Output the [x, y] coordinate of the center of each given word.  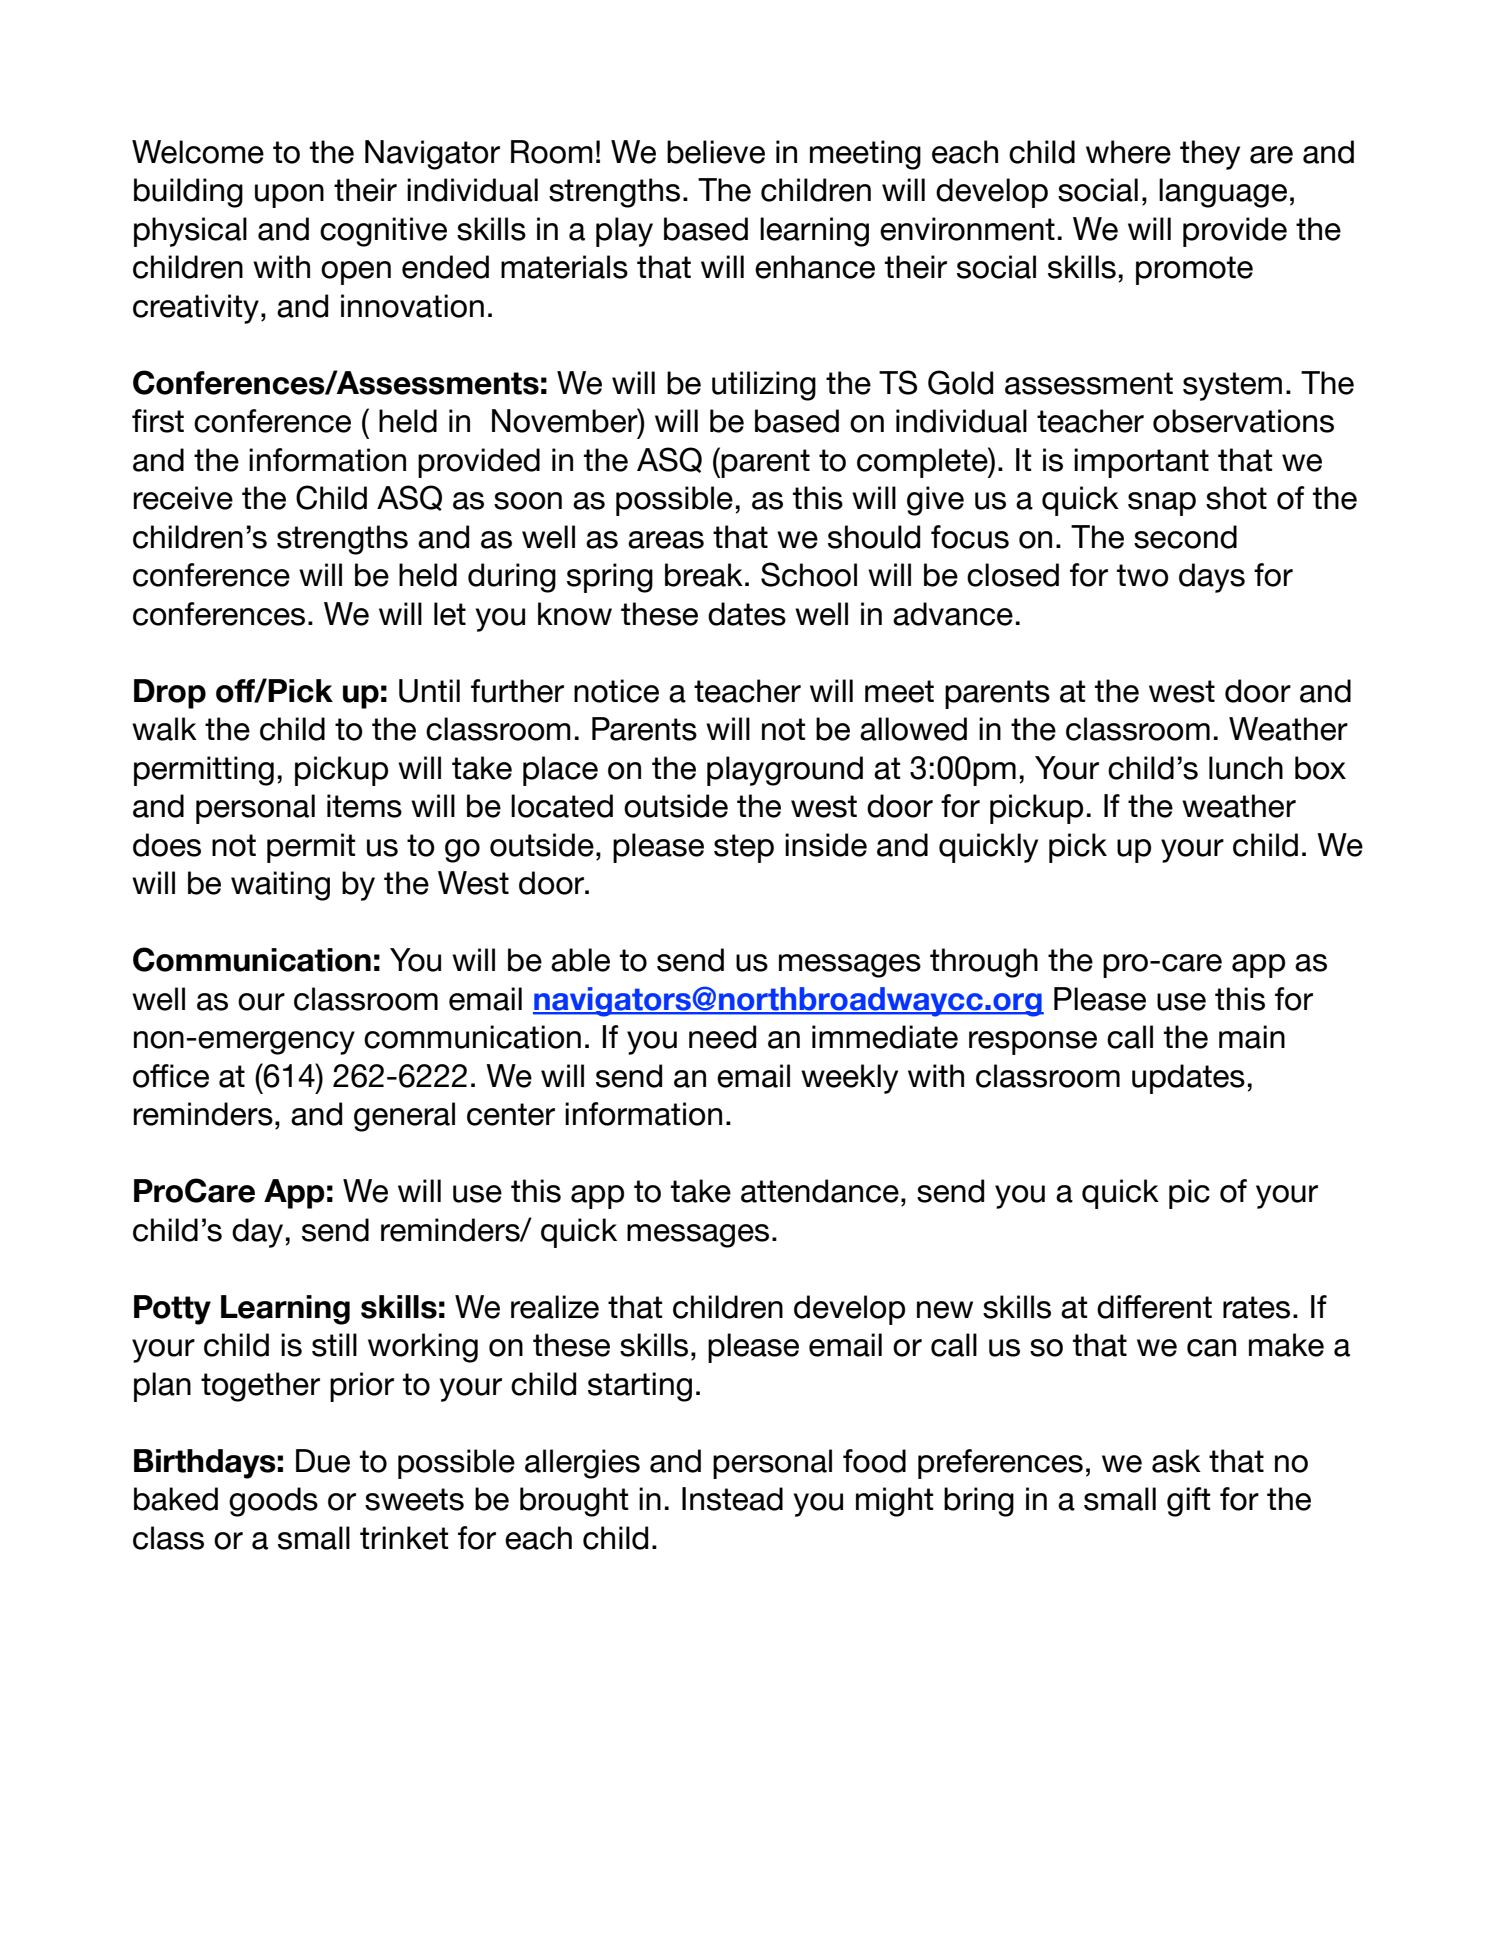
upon [289, 196]
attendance [820, 1191]
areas [666, 540]
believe [716, 152]
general [404, 1117]
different [1154, 1307]
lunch [1246, 768]
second [1185, 537]
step [744, 848]
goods [273, 1502]
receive [183, 498]
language [1223, 193]
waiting [280, 886]
